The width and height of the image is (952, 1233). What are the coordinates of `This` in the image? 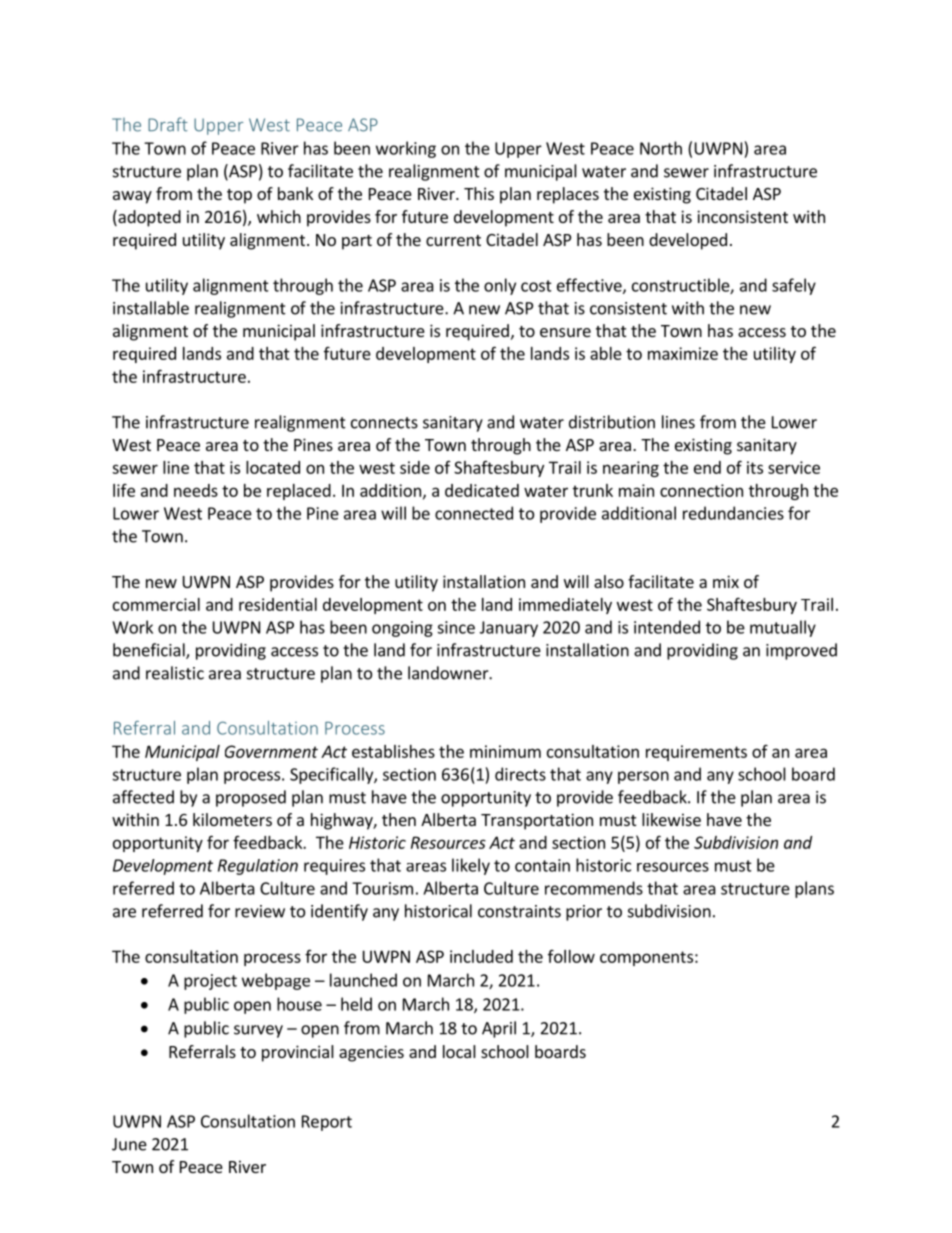 It's located at (479, 193).
